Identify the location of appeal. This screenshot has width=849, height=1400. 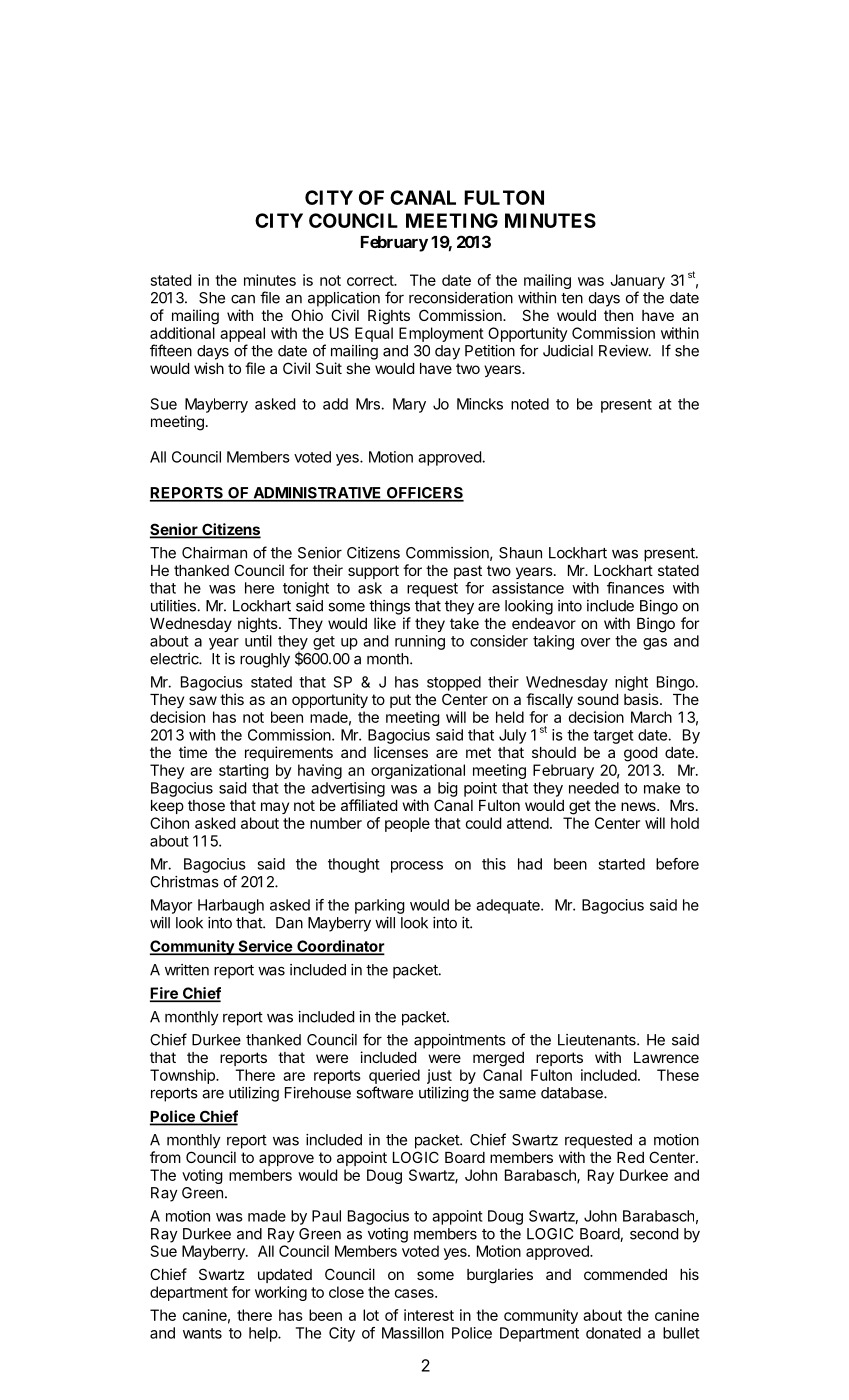
(242, 334).
